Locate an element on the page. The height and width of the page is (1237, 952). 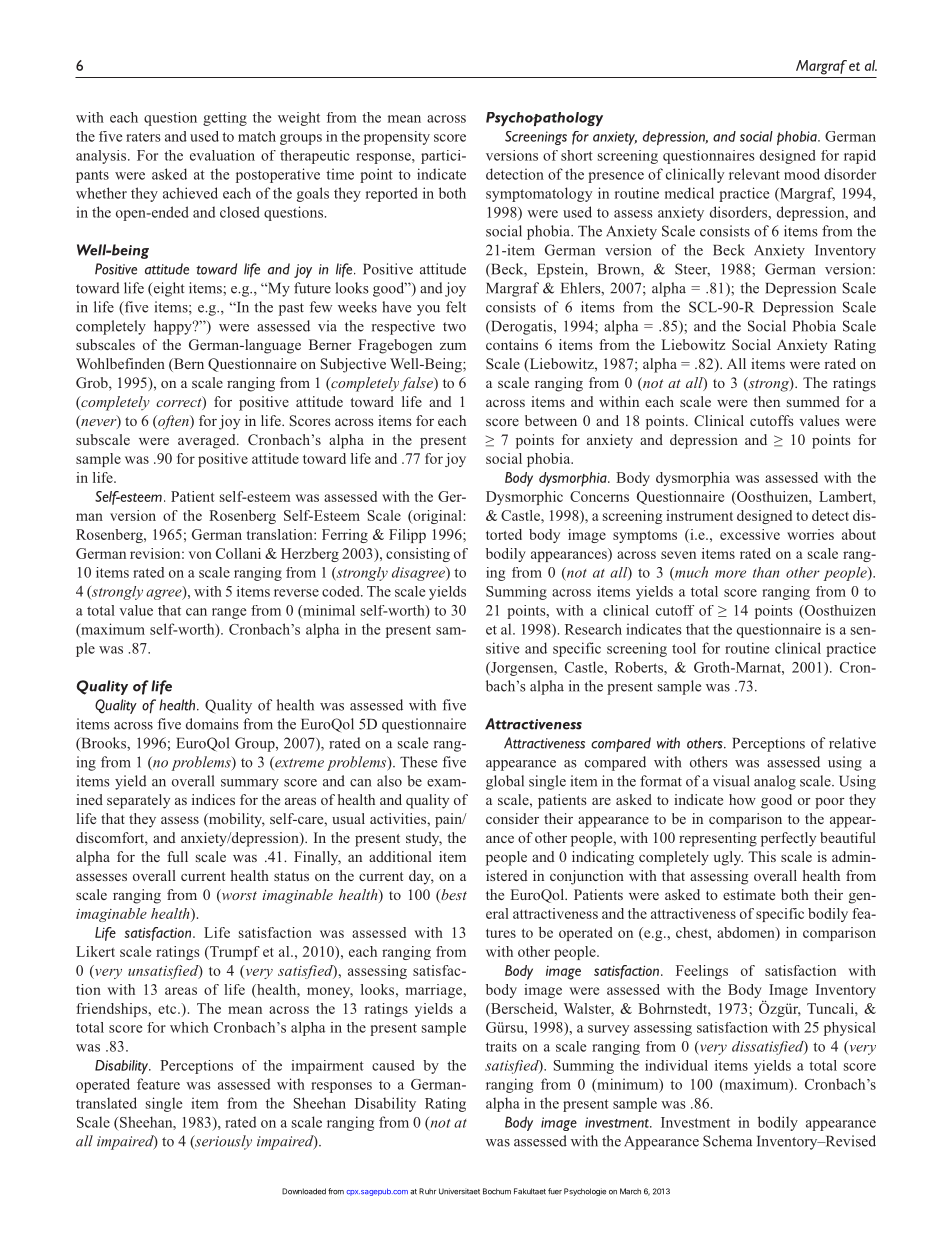
Research is located at coordinates (593, 629).
